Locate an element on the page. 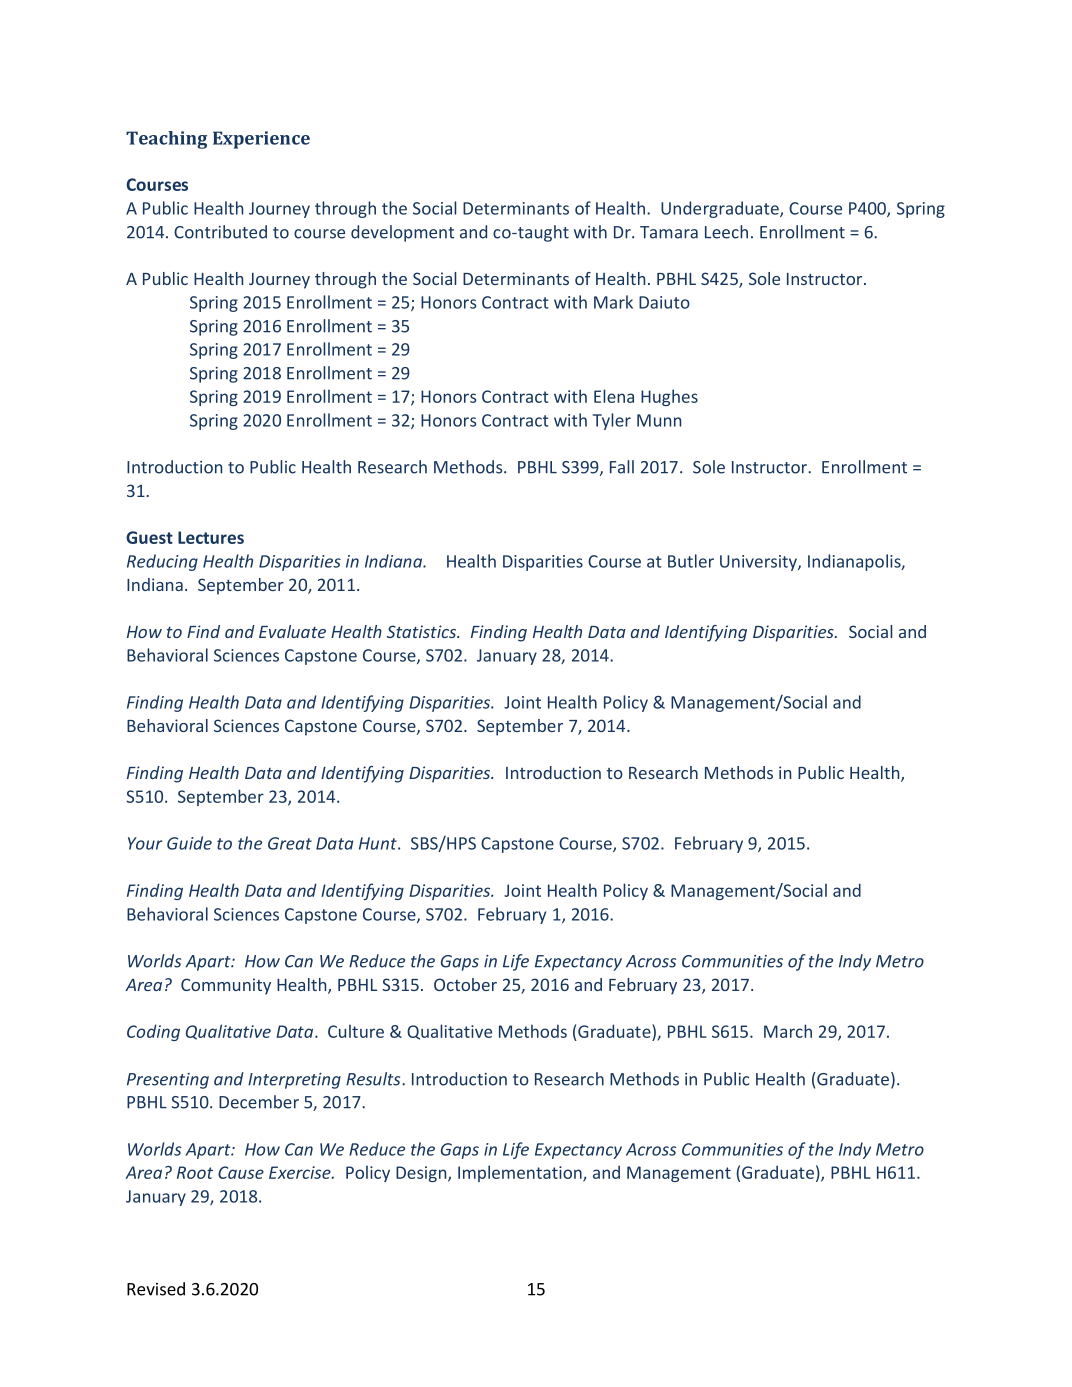 This image has height=1387, width=1072. Revised is located at coordinates (156, 1289).
